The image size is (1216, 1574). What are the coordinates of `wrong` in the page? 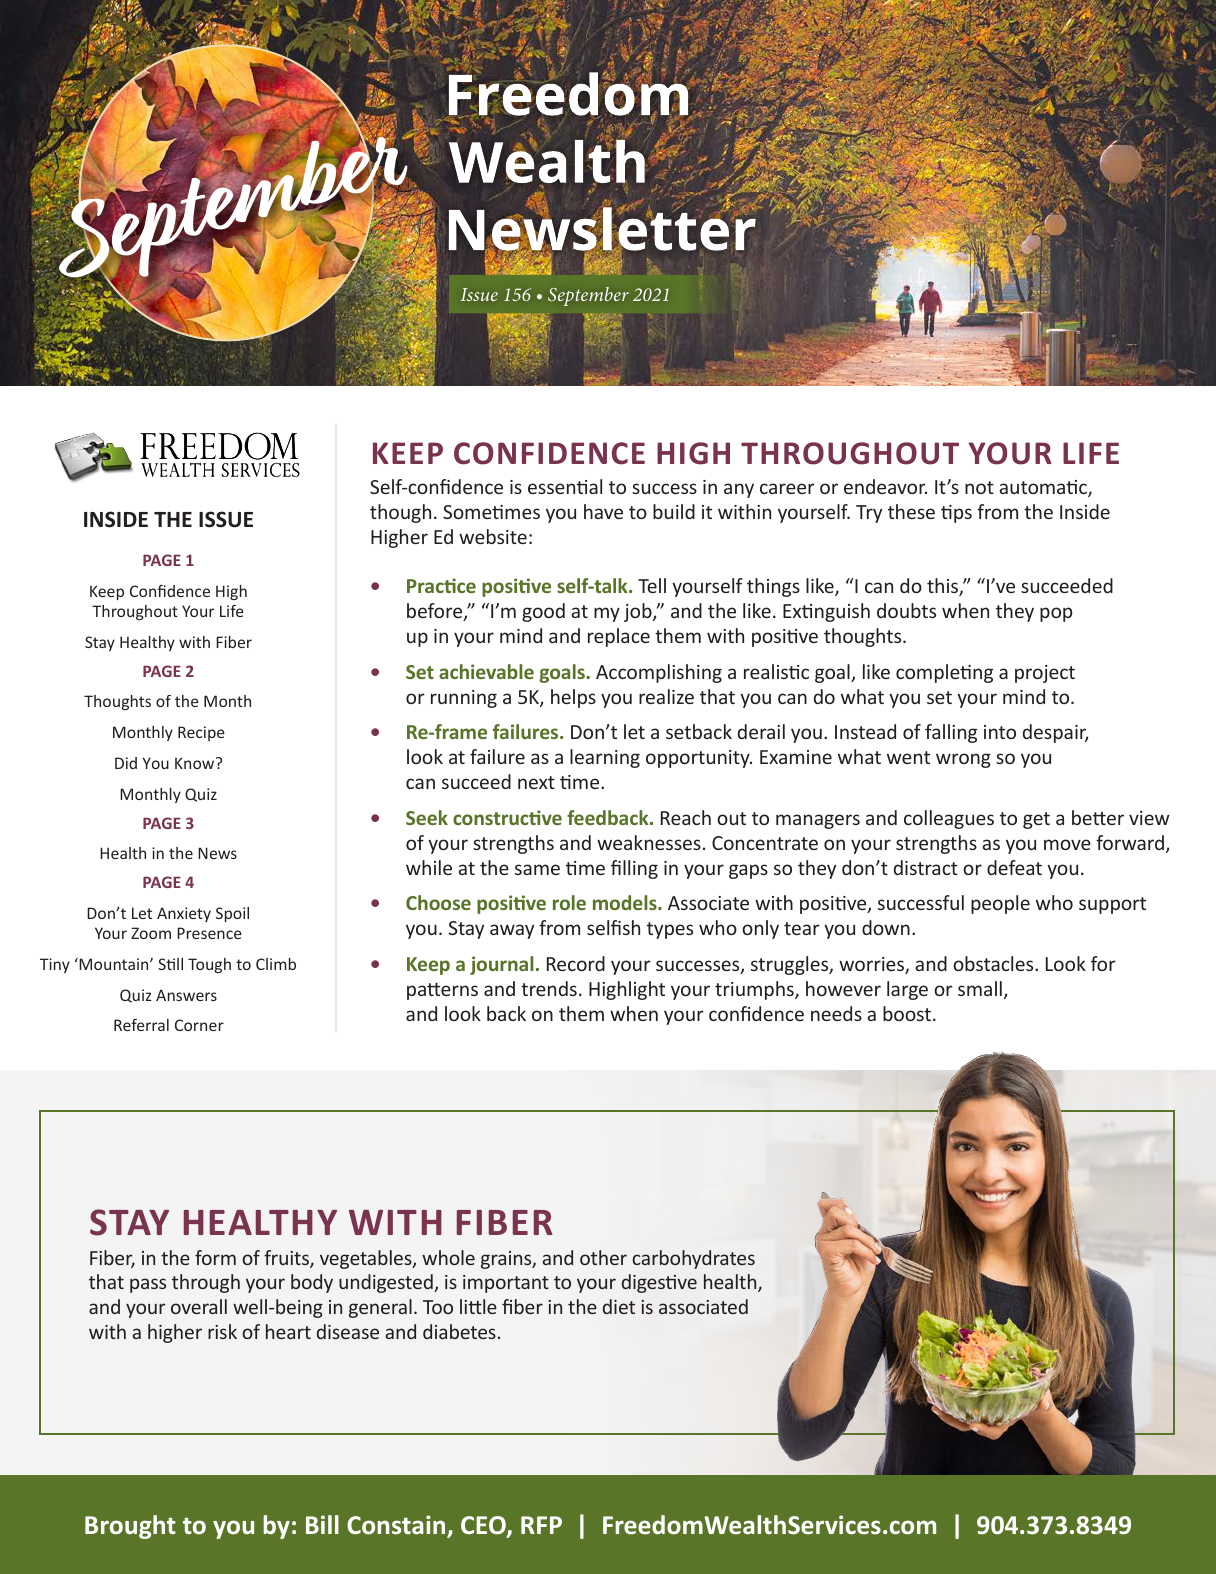 It's located at (963, 760).
